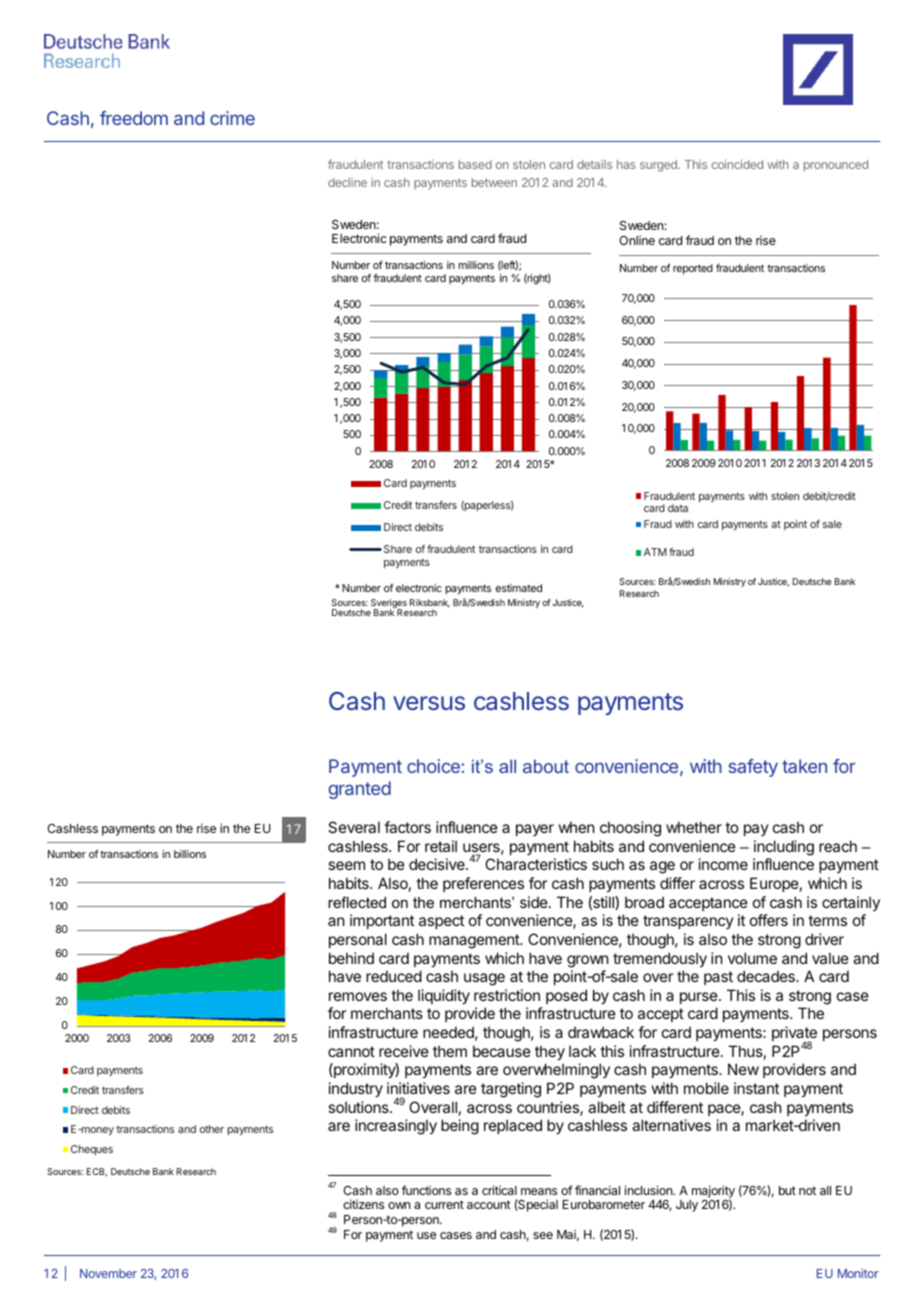 Image resolution: width=924 pixels, height=1308 pixels. Describe the element at coordinates (232, 118) in the screenshot. I see `crime` at that location.
